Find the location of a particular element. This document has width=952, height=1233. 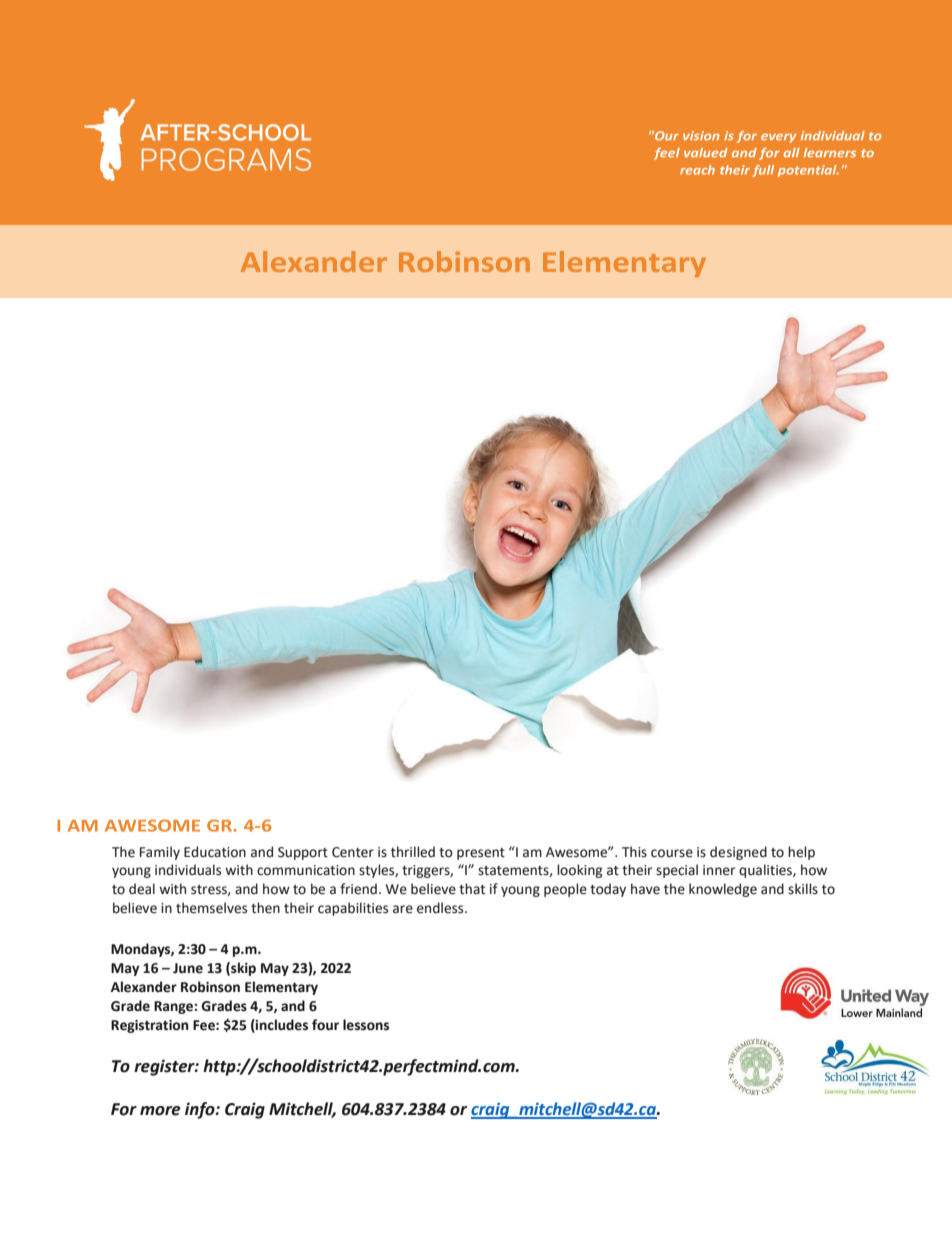

four is located at coordinates (325, 1025).
